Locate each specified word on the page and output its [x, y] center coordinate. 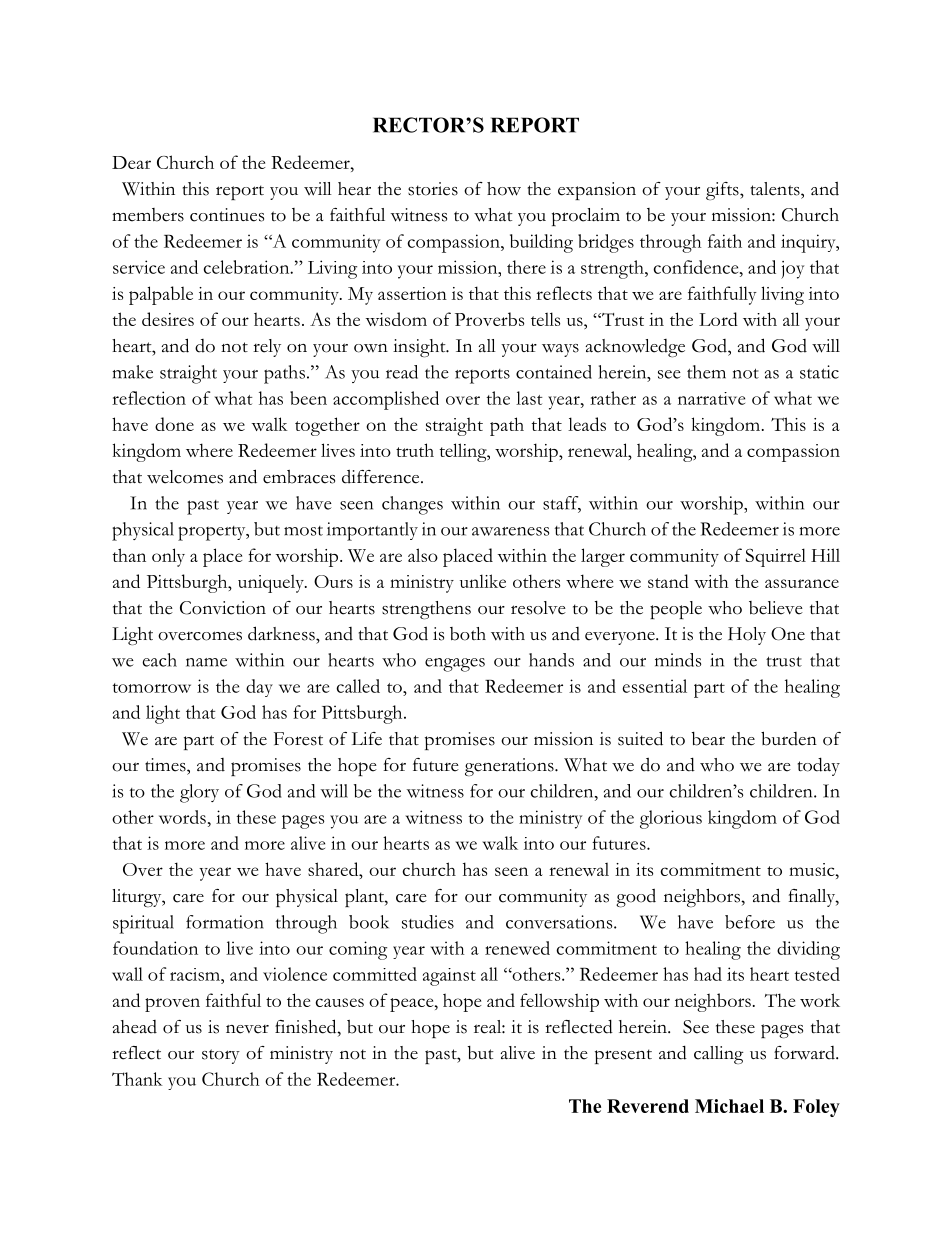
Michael [729, 1106]
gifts [723, 191]
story [221, 1056]
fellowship [559, 1002]
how [504, 189]
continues [227, 215]
